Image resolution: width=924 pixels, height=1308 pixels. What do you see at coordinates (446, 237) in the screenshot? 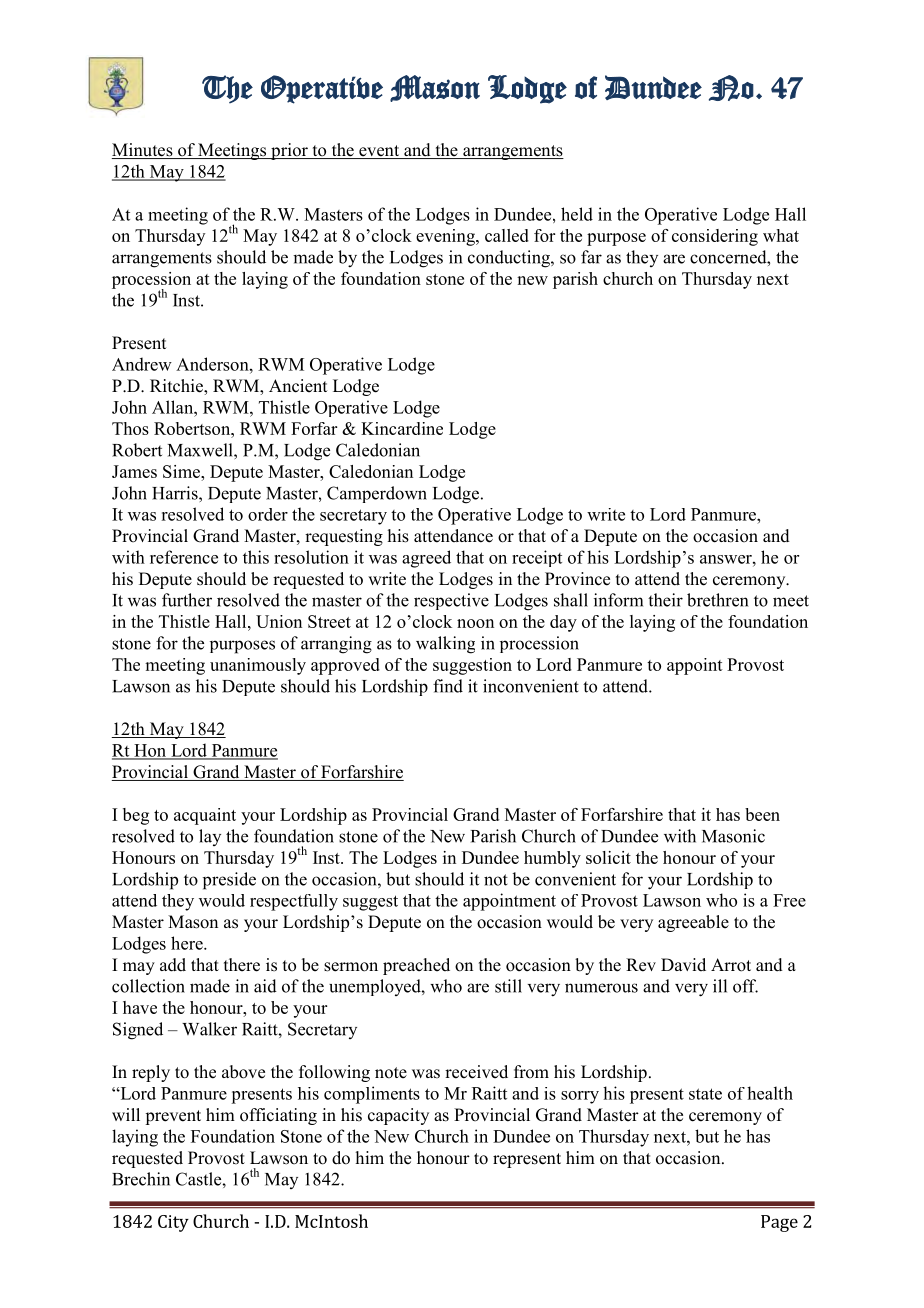
I see `evening` at bounding box center [446, 237].
